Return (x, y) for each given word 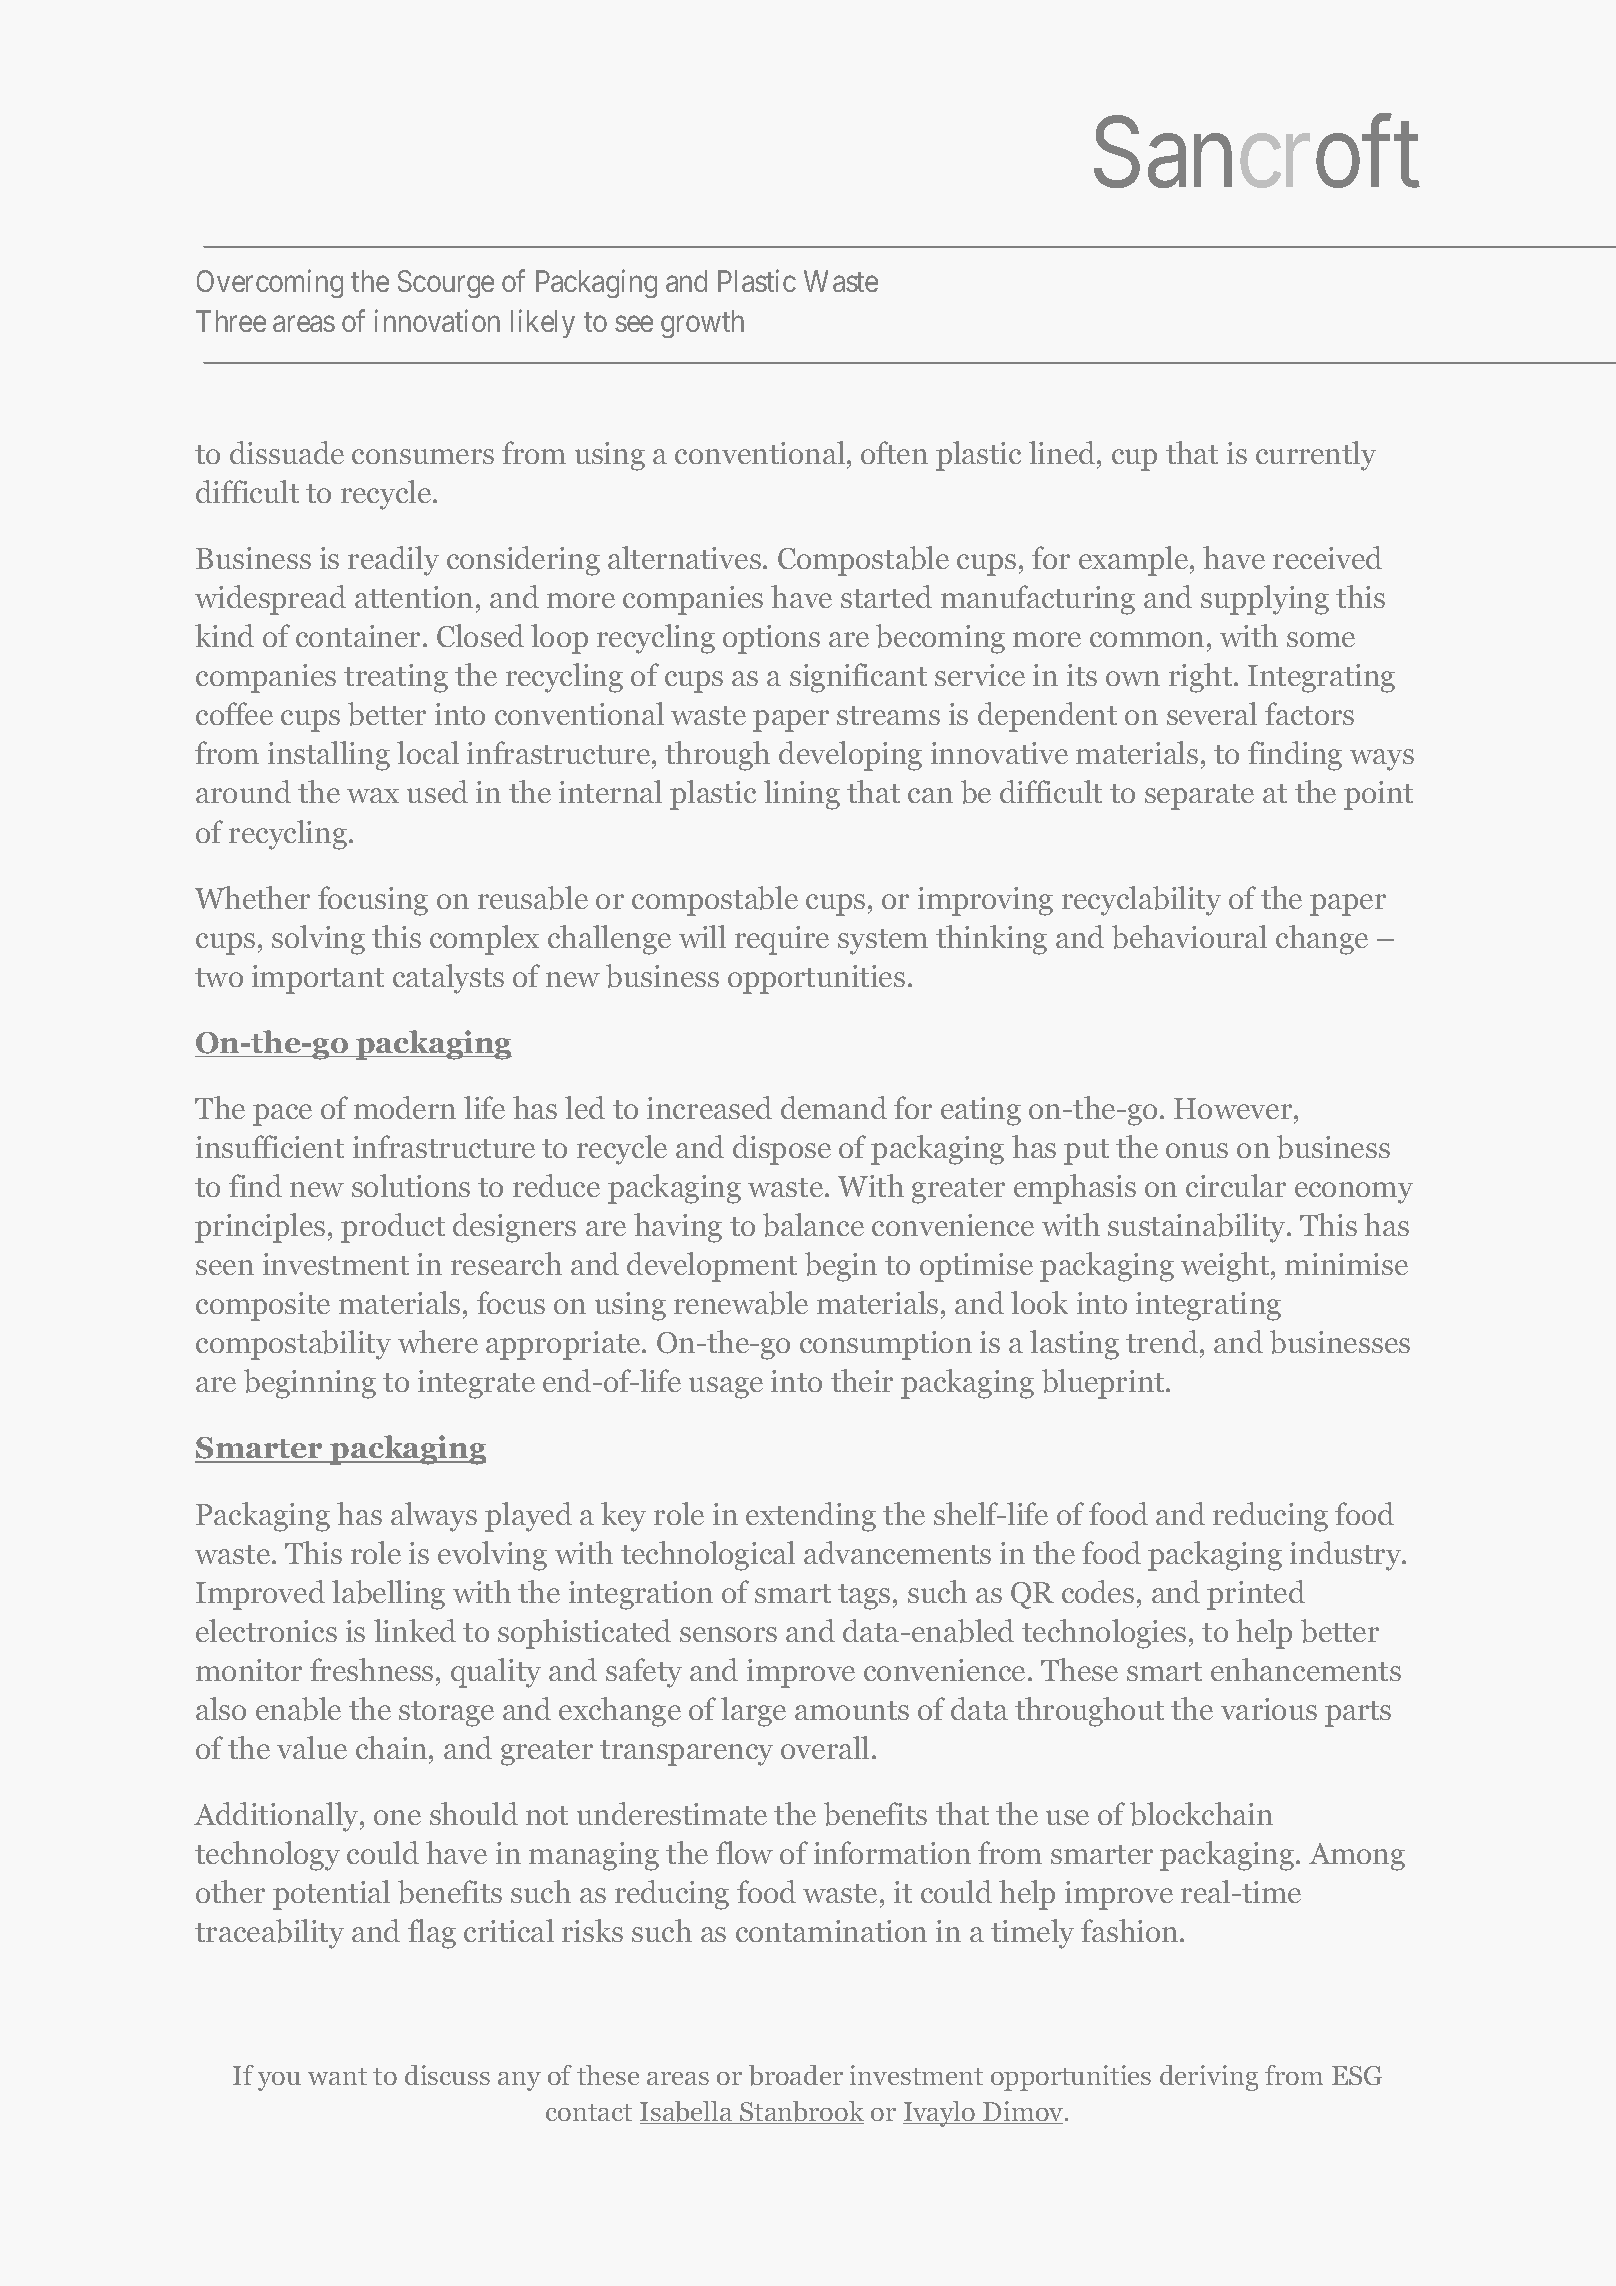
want (337, 2076)
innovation (437, 320)
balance (813, 1225)
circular (1236, 1185)
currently (1316, 456)
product (393, 1228)
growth (702, 324)
